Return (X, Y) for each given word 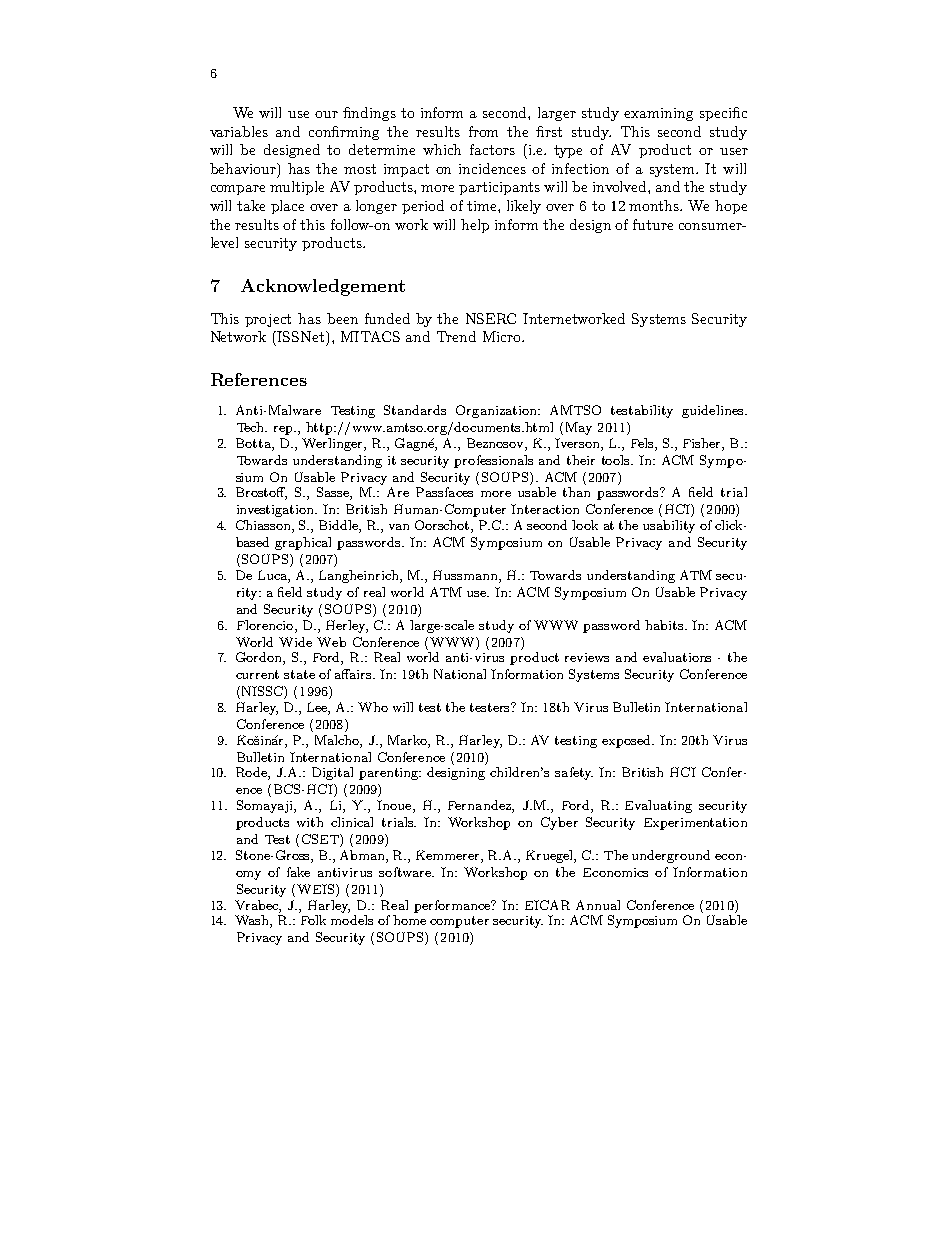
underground (671, 856)
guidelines (714, 411)
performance (453, 906)
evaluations (677, 657)
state (299, 674)
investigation (277, 511)
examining (658, 114)
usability (669, 526)
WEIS (315, 889)
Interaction (545, 509)
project (268, 320)
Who (373, 707)
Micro (503, 336)
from (483, 131)
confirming (344, 133)
